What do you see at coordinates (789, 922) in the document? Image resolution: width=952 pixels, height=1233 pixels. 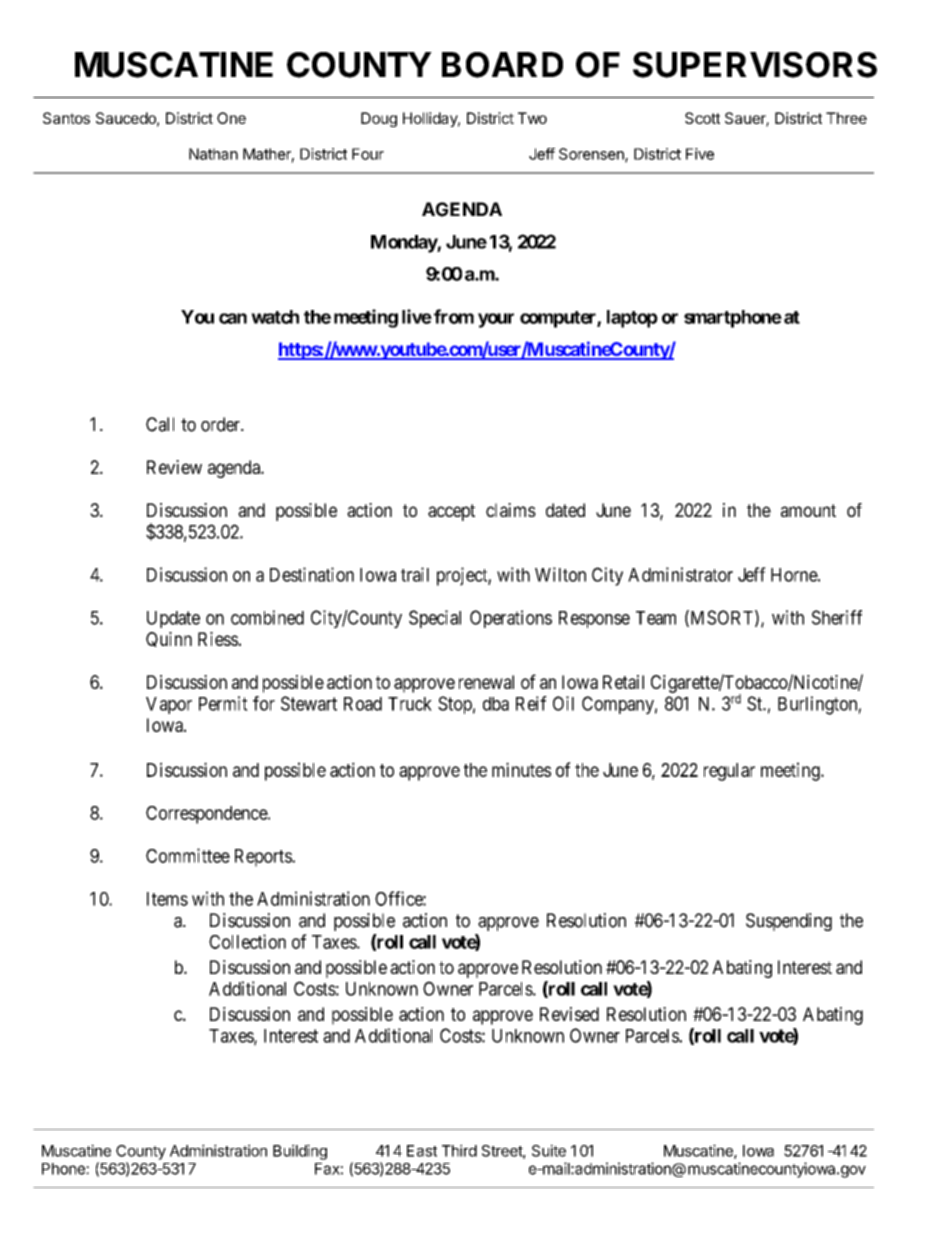 I see `Suspending` at bounding box center [789, 922].
